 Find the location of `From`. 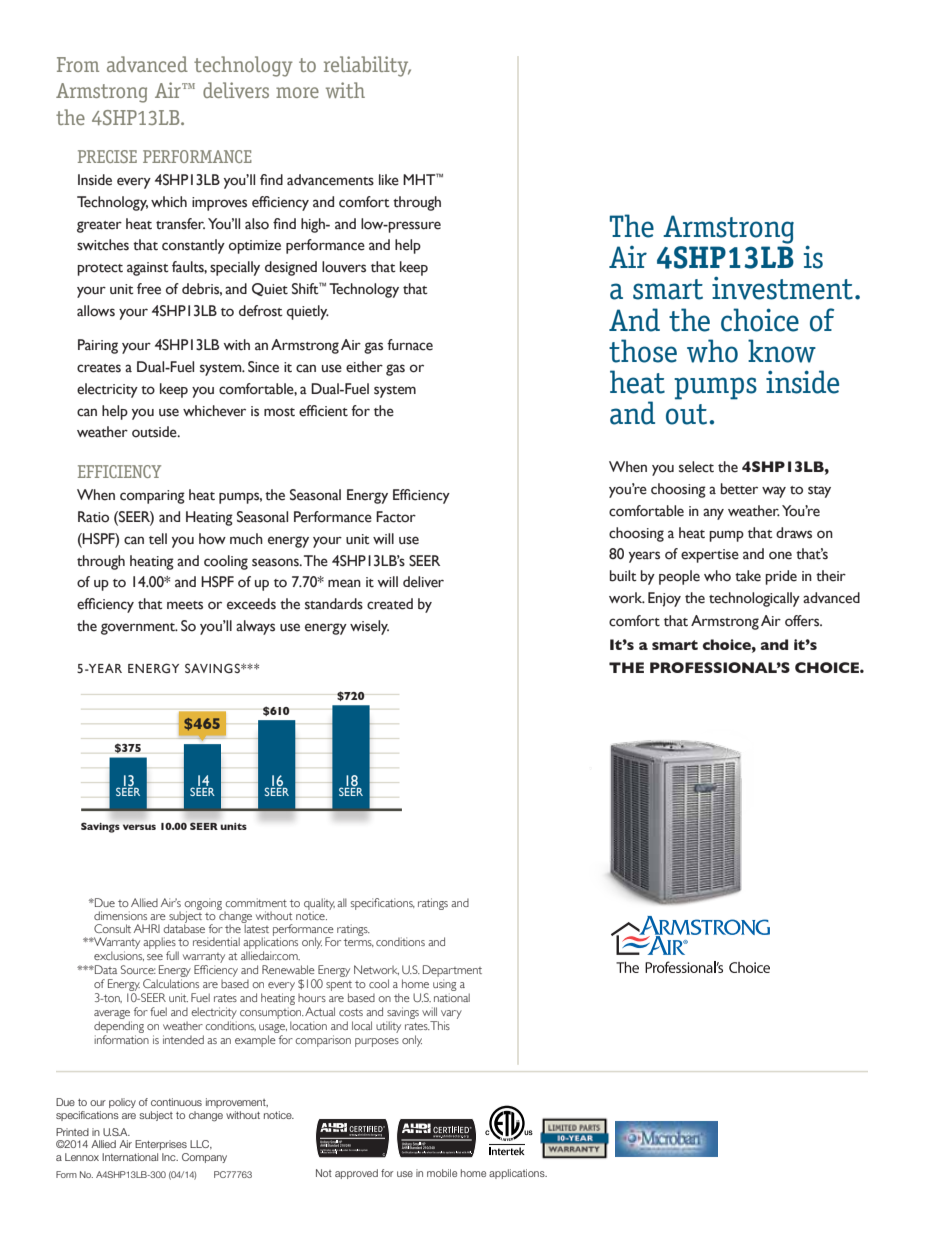

From is located at coordinates (78, 64).
